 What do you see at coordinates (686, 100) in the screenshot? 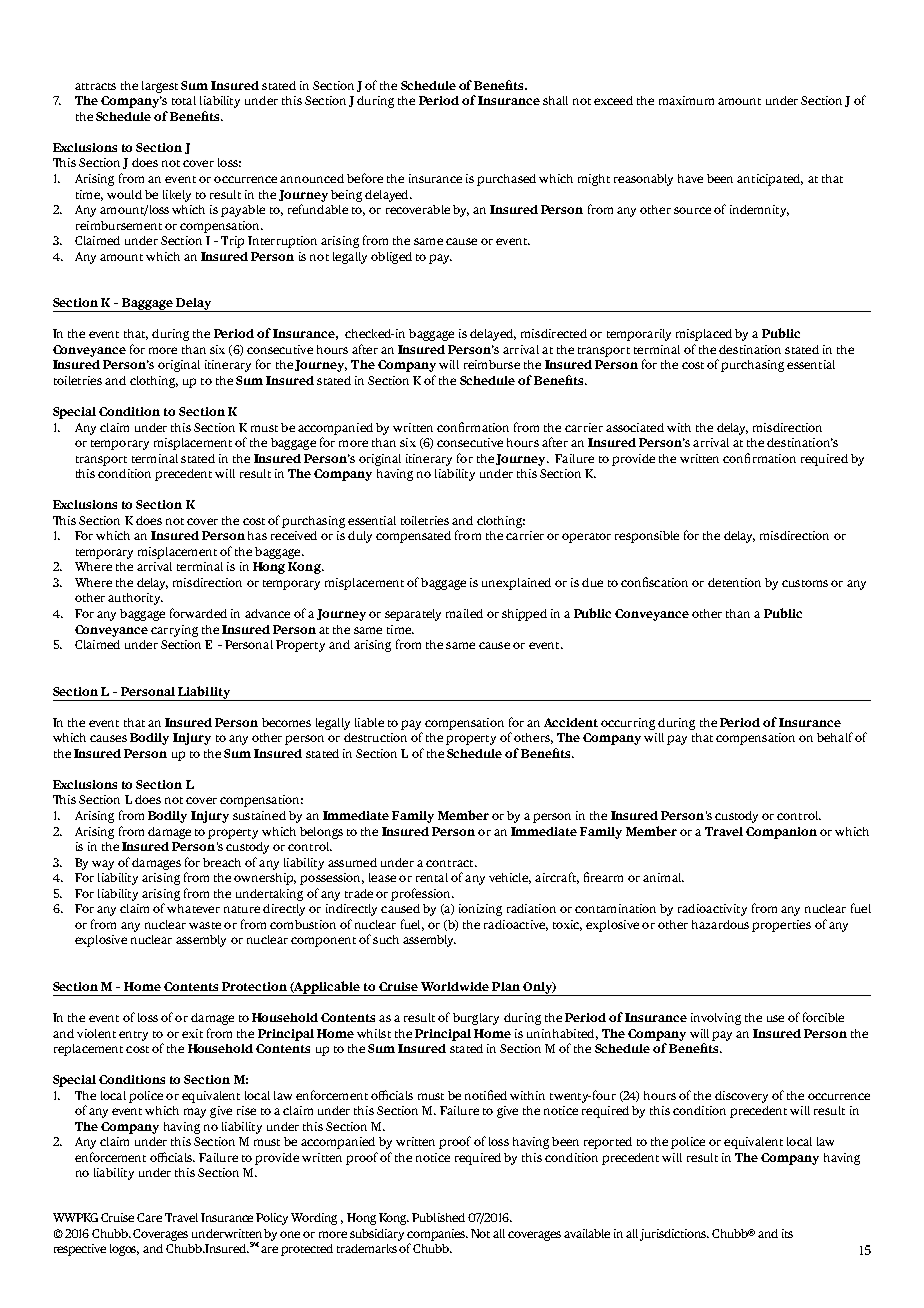
I see `maximum` at bounding box center [686, 100].
